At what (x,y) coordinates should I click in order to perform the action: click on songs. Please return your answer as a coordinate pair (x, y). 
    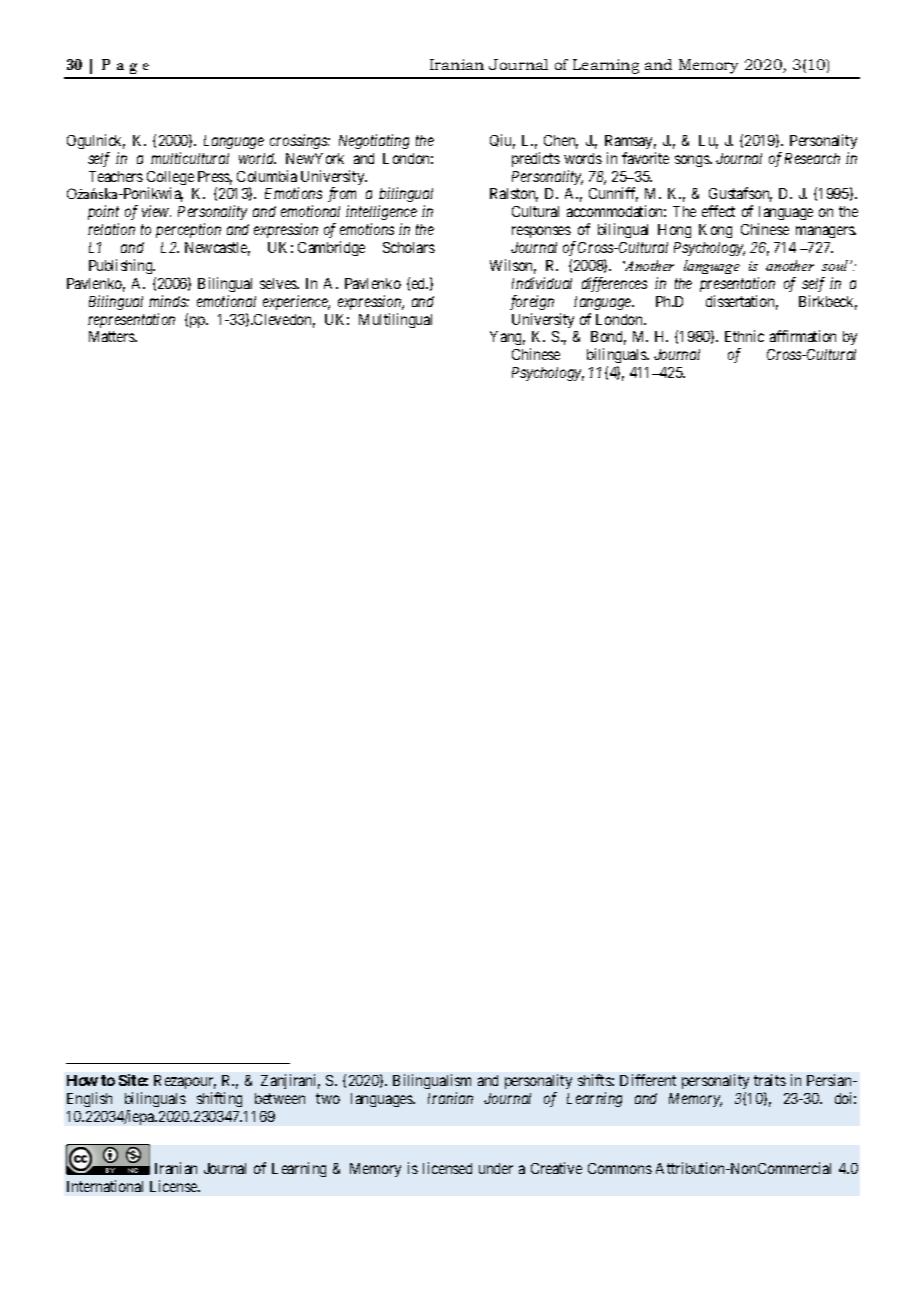
    Looking at the image, I should click on (693, 161).
